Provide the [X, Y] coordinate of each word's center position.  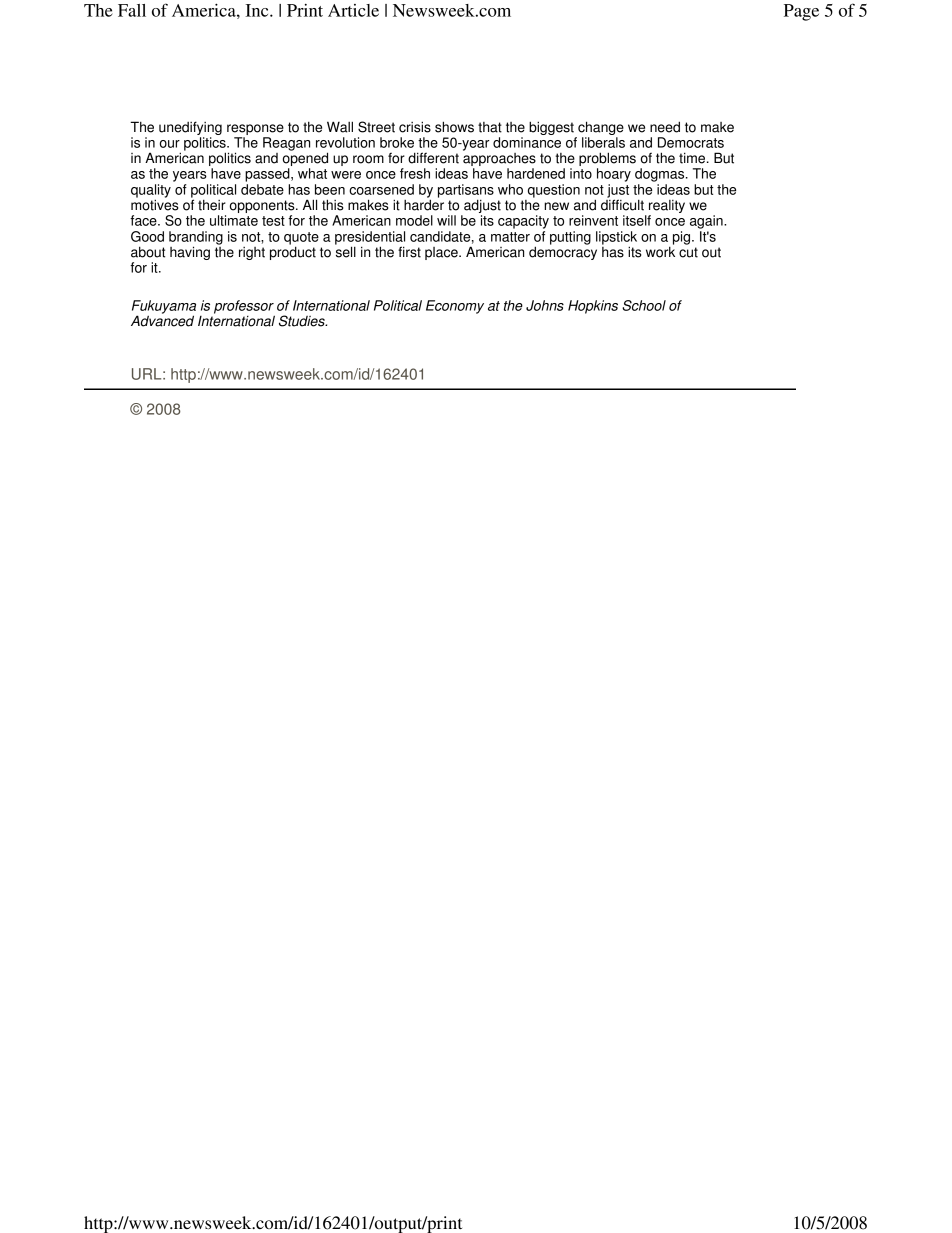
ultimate [234, 220]
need [665, 127]
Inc [258, 10]
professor [244, 308]
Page [801, 12]
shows [454, 127]
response [255, 129]
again [707, 222]
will [446, 220]
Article [353, 10]
